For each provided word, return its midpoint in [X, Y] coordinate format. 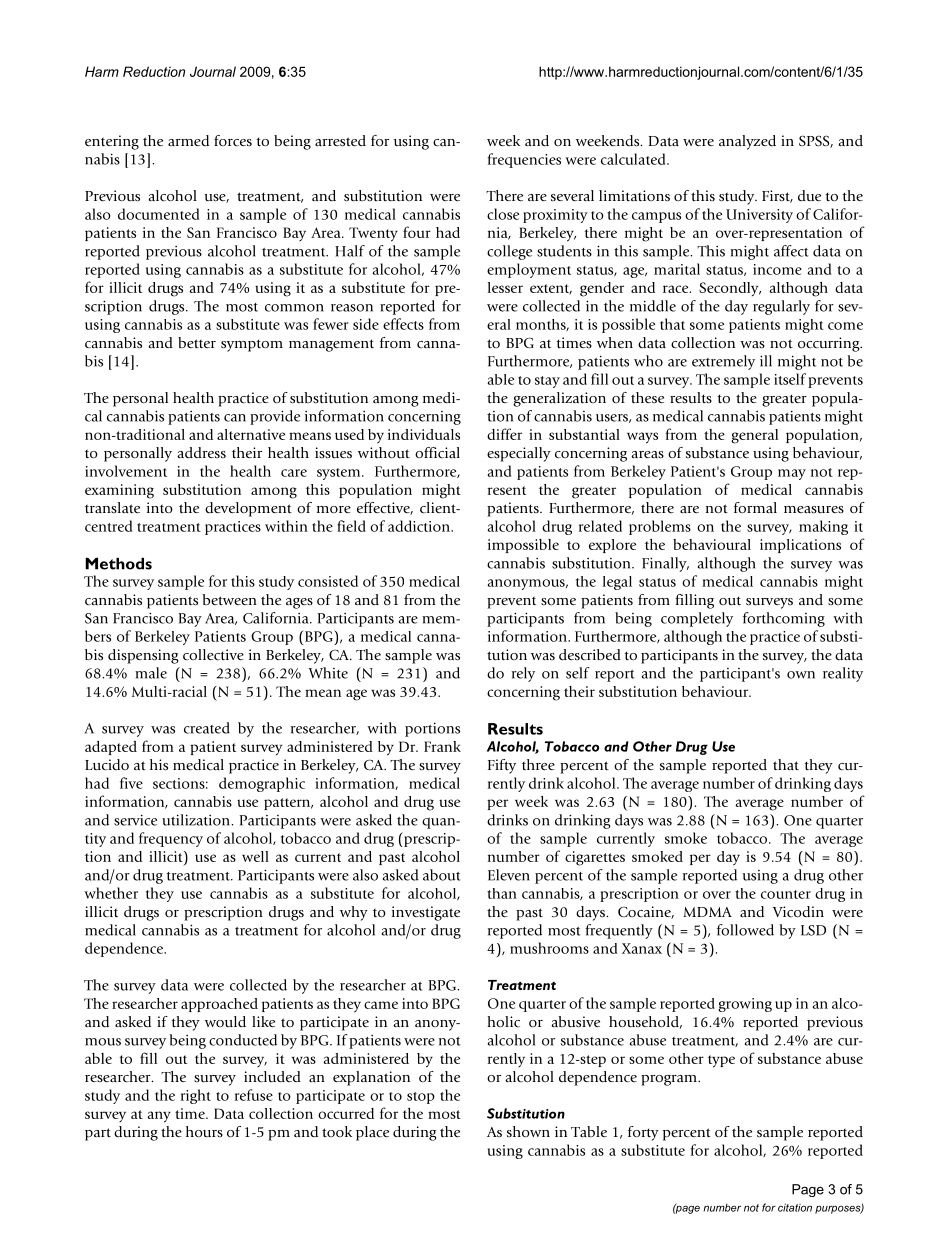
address [201, 452]
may [792, 474]
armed [188, 140]
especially [519, 454]
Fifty [502, 766]
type [721, 1061]
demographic [262, 784]
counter [786, 894]
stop [421, 1098]
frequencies [524, 160]
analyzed [747, 142]
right [196, 1096]
